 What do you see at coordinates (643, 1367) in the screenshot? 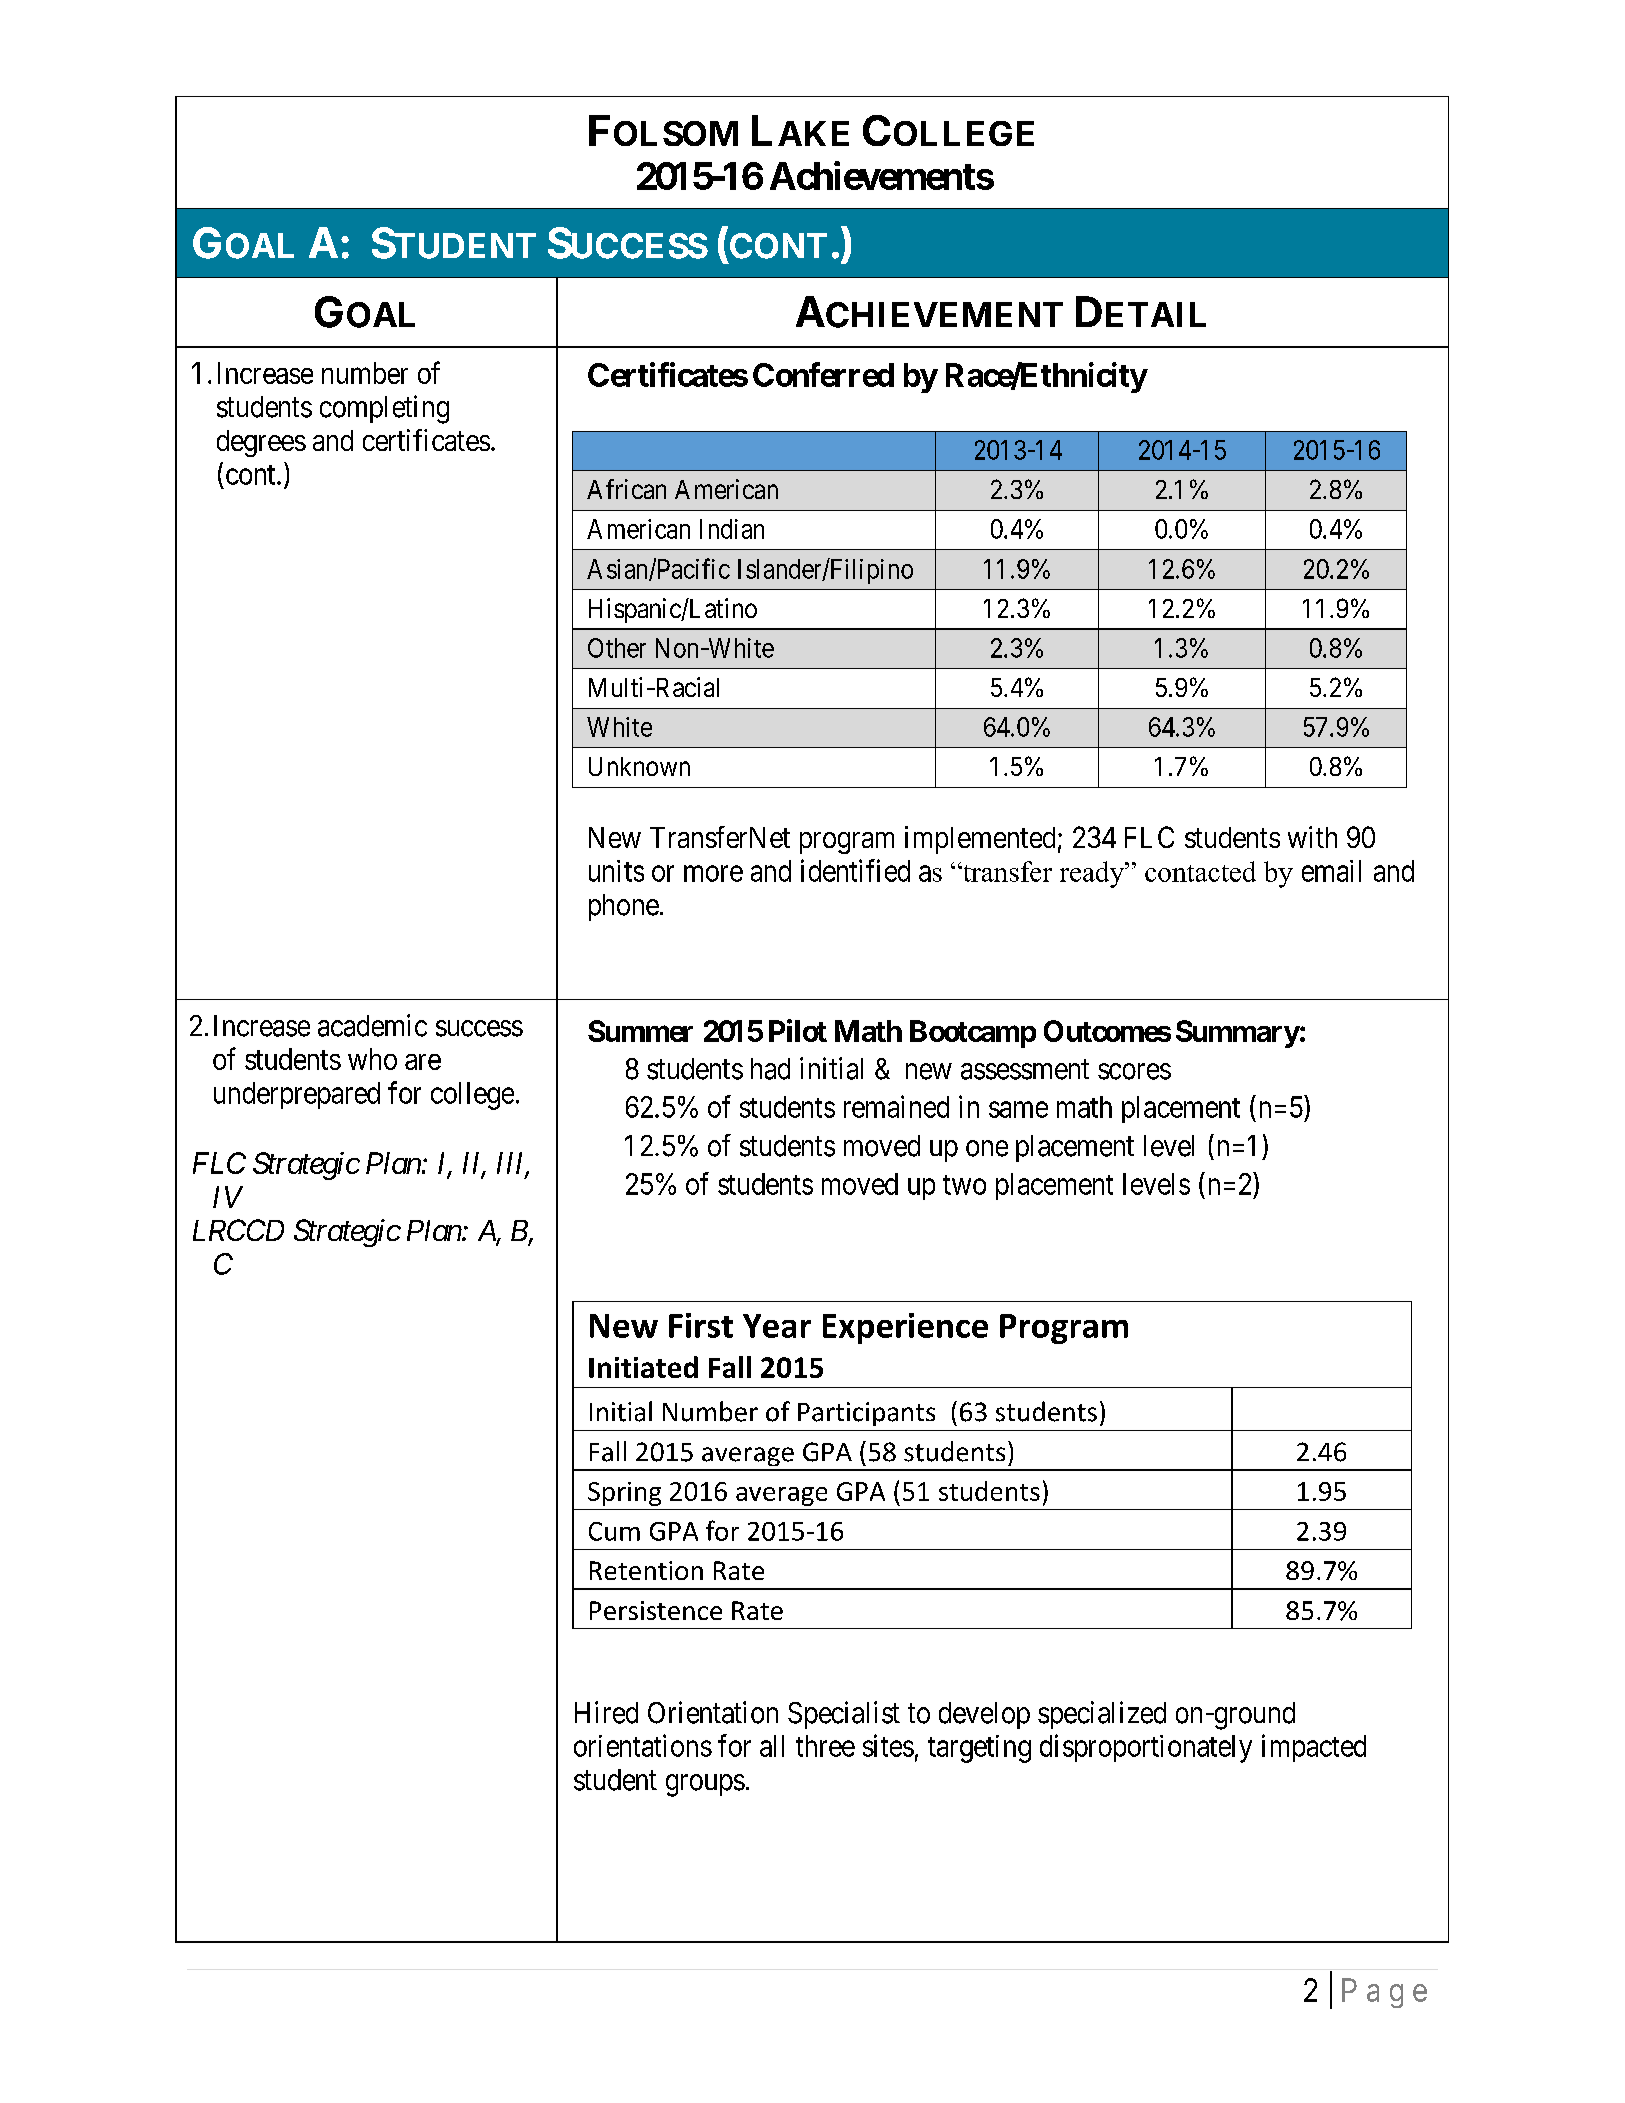
I see `Initiated` at bounding box center [643, 1367].
